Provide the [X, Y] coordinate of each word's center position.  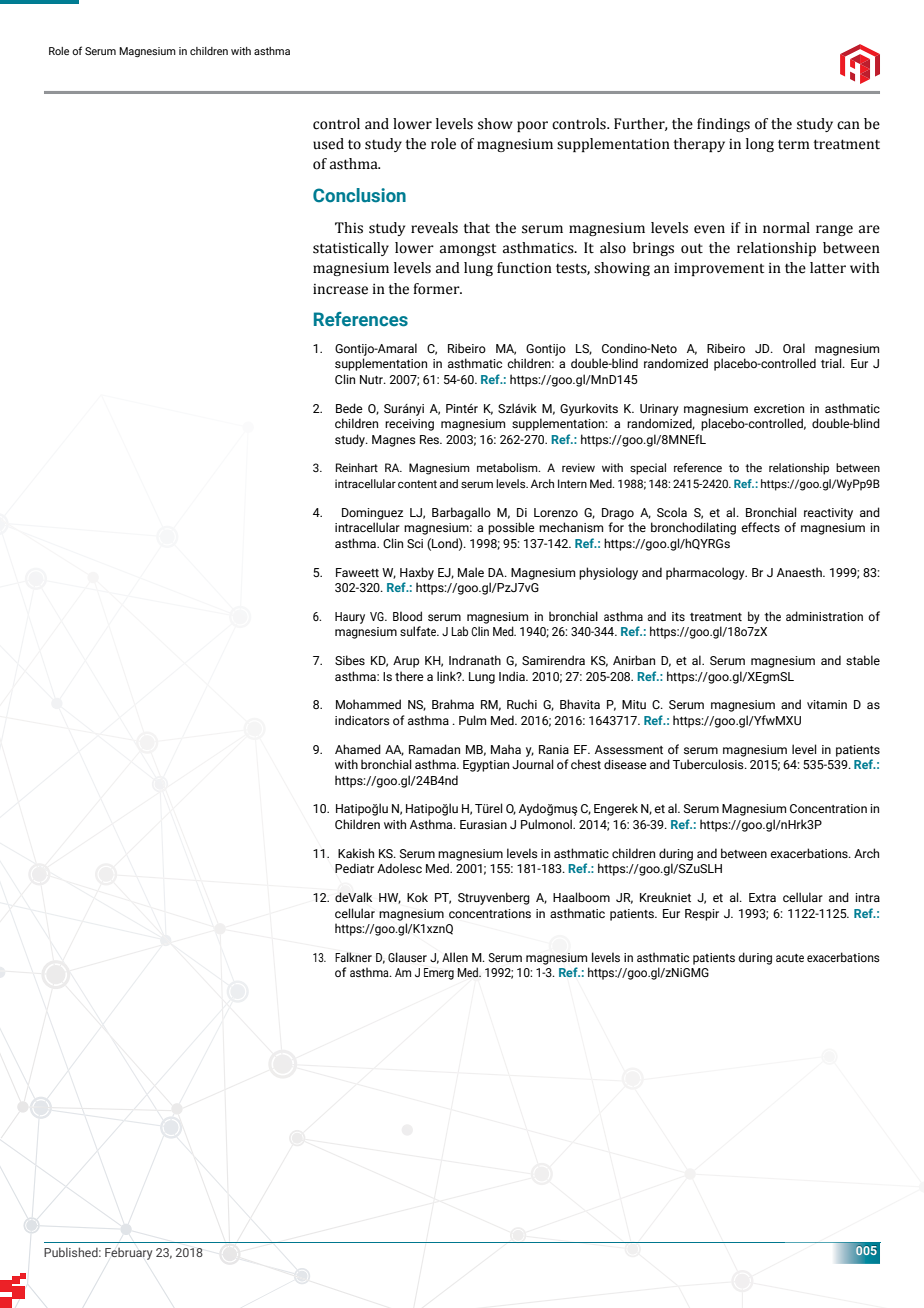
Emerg [439, 974]
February [128, 1254]
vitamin [827, 704]
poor [532, 126]
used [328, 144]
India [513, 676]
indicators [362, 720]
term [794, 145]
